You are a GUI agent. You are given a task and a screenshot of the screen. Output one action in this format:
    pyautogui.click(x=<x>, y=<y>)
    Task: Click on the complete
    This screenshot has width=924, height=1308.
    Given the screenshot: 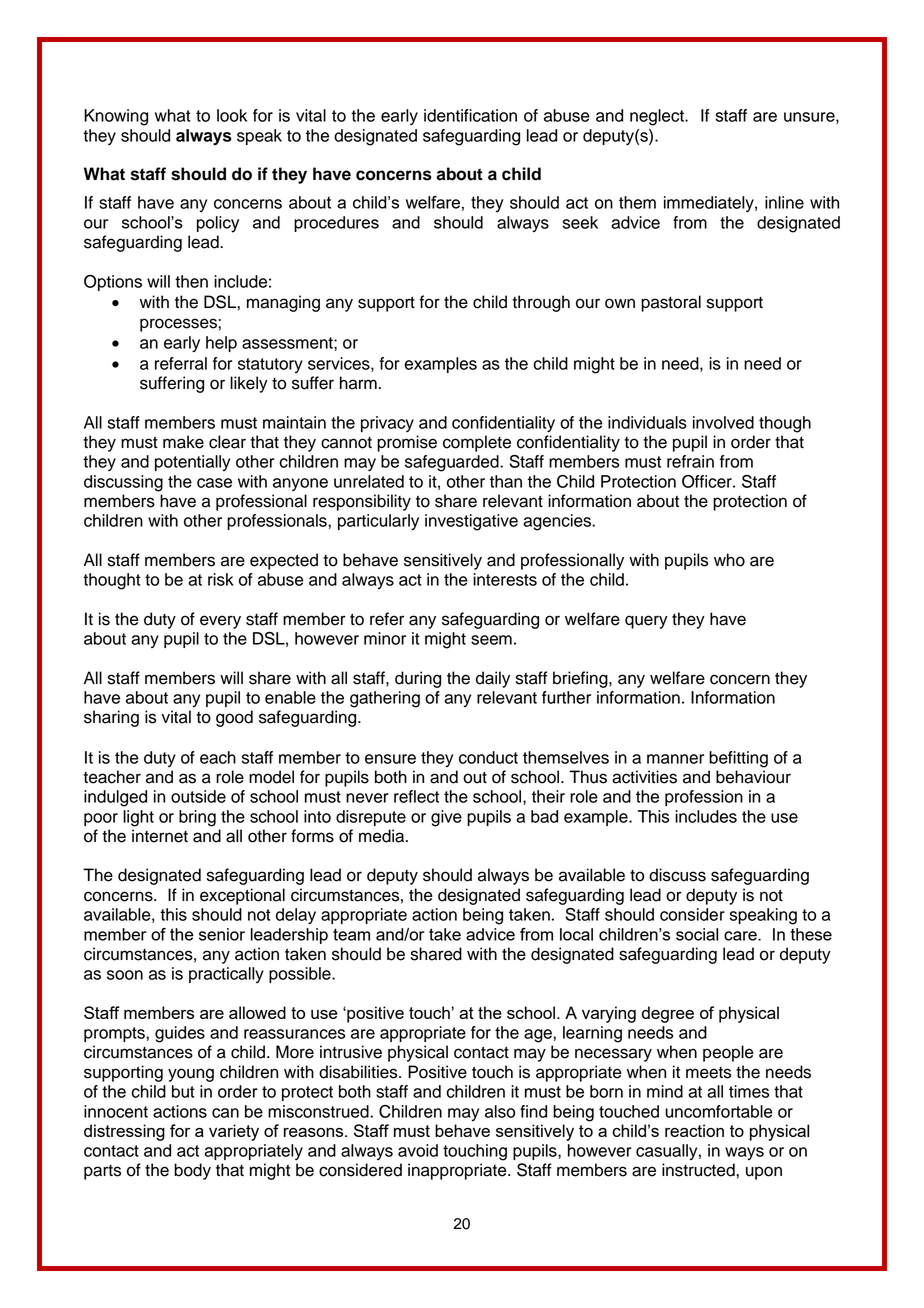 What is the action you would take?
    pyautogui.click(x=477, y=443)
